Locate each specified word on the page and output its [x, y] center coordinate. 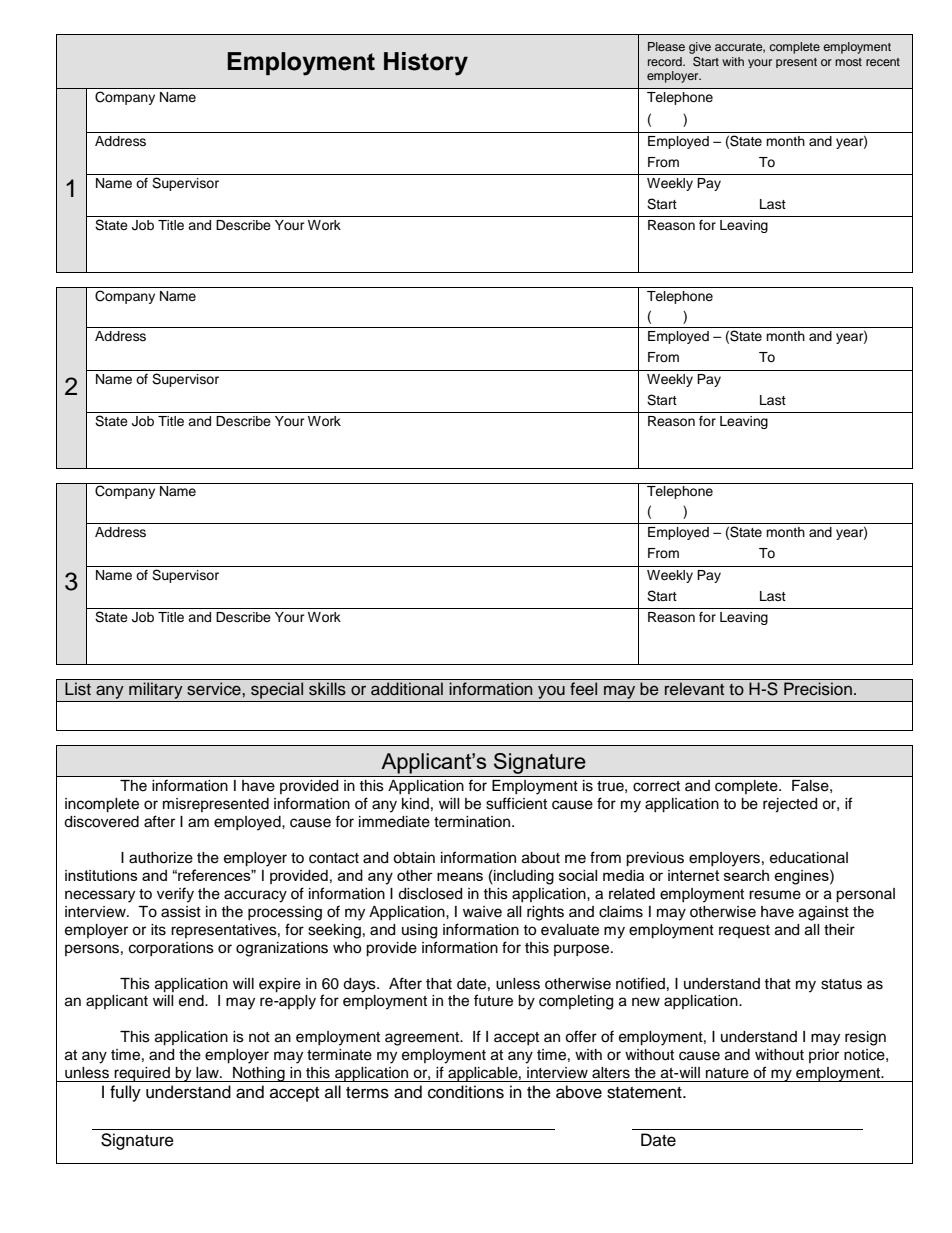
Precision [818, 689]
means [460, 876]
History [426, 64]
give [700, 48]
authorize [161, 858]
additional [407, 689]
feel [583, 689]
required [142, 1074]
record [666, 61]
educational [809, 858]
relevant [694, 689]
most [848, 62]
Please [666, 46]
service [215, 689]
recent [883, 62]
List [78, 689]
